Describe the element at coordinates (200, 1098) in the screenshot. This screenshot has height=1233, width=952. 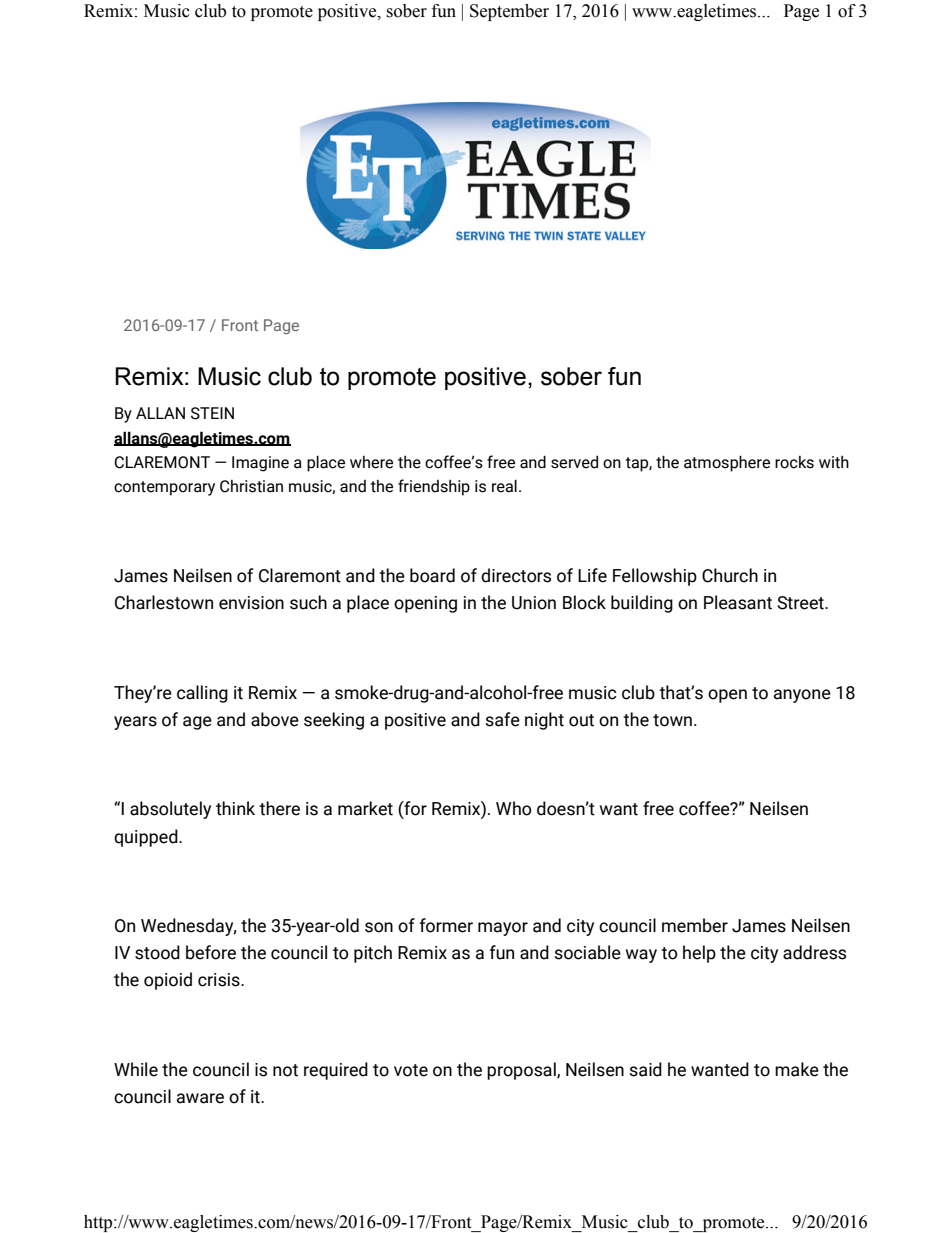
I see `aware` at that location.
